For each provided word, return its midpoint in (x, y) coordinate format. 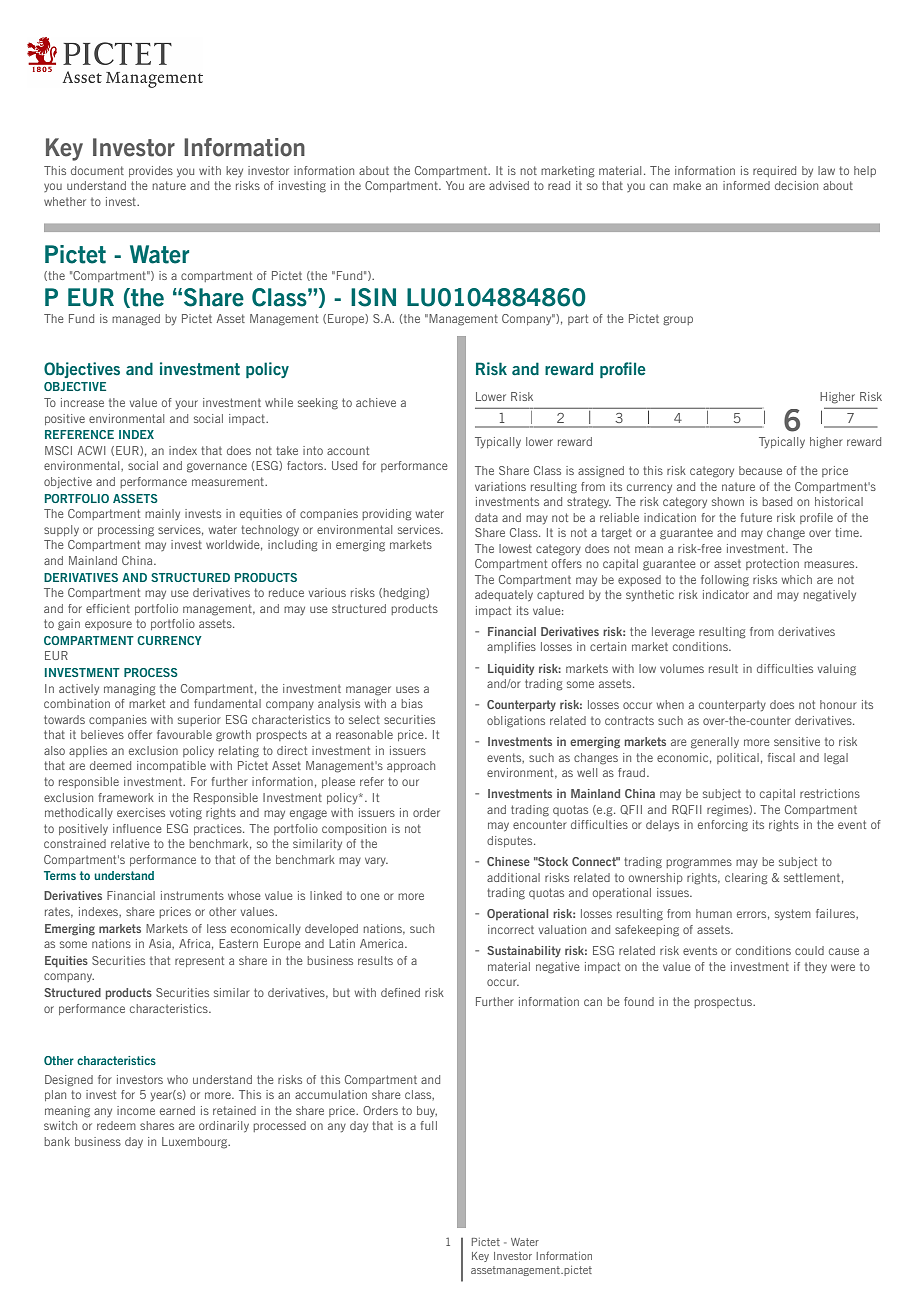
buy (427, 1111)
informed (746, 185)
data (486, 517)
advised (509, 185)
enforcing (723, 826)
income (136, 1110)
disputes (511, 841)
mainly (162, 514)
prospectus (724, 1002)
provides (151, 171)
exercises (141, 812)
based (777, 501)
